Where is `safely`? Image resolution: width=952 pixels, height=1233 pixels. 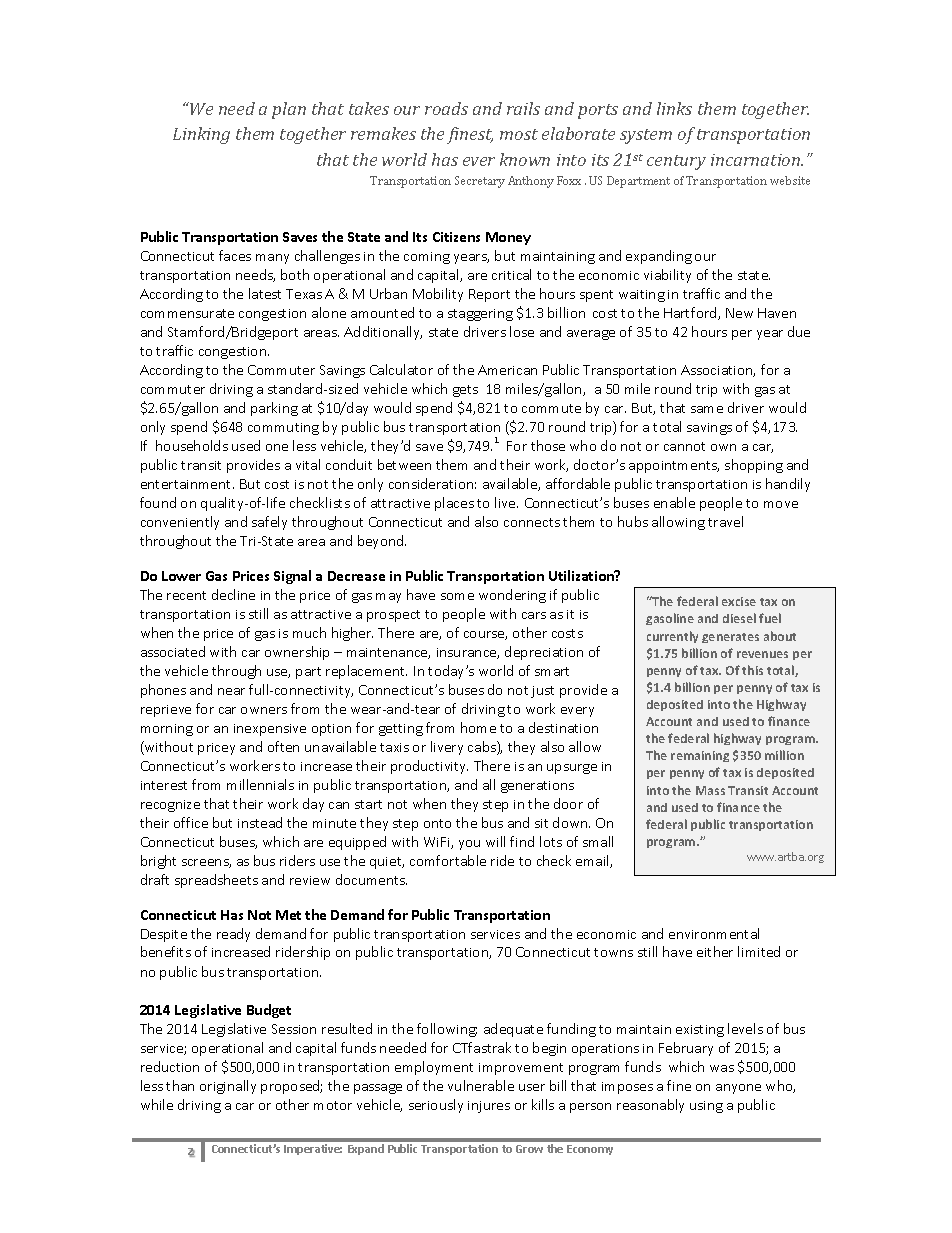
safely is located at coordinates (269, 523).
